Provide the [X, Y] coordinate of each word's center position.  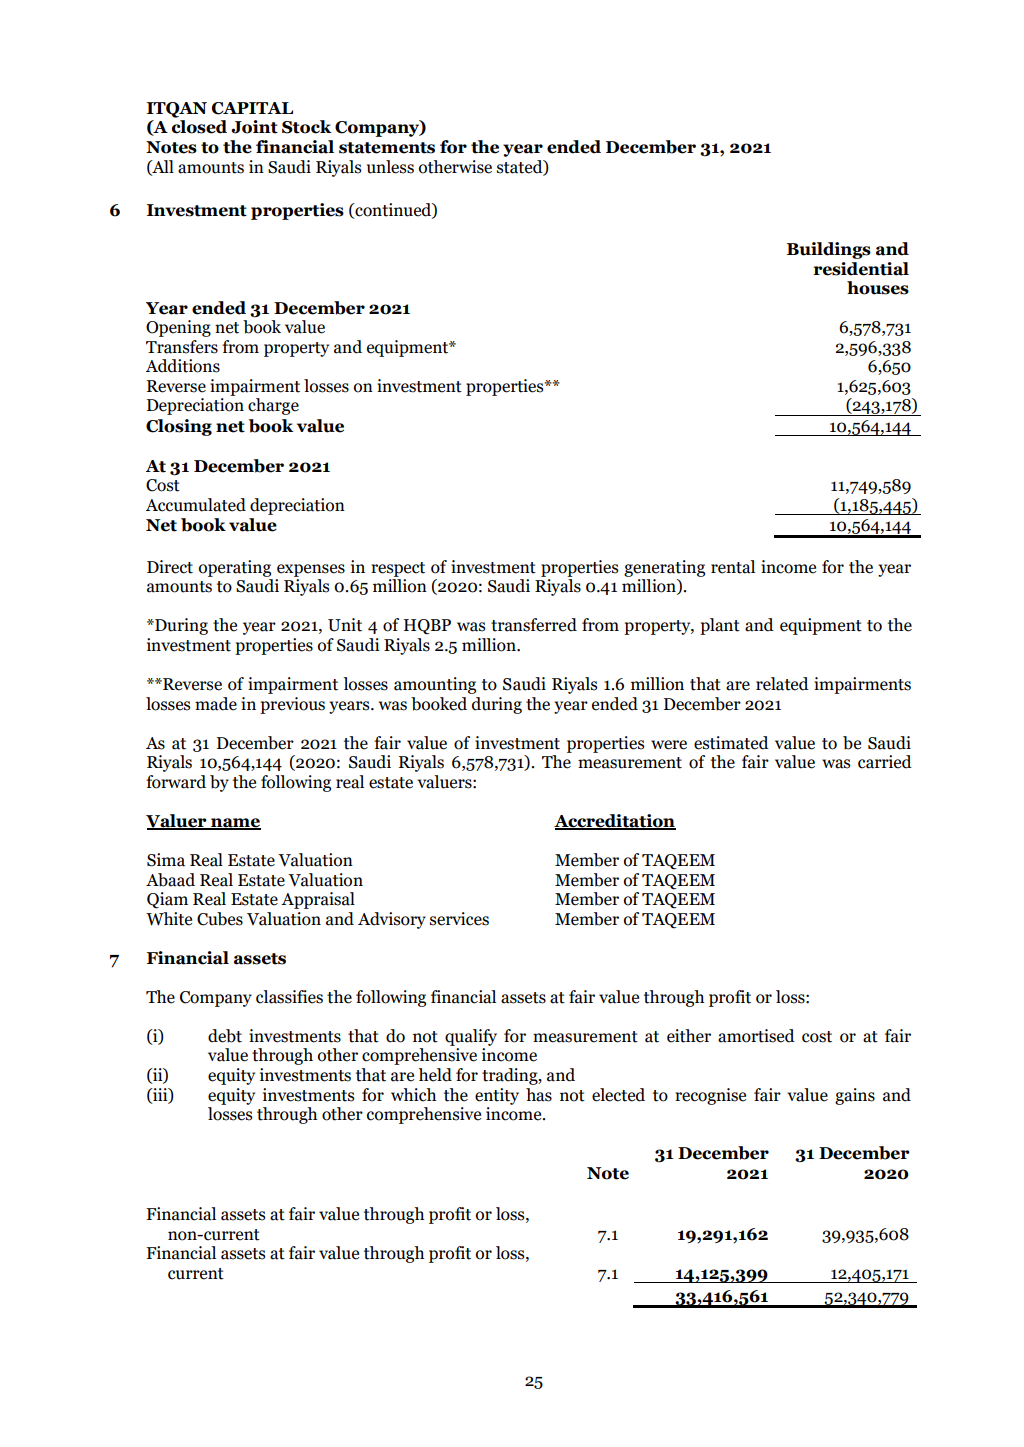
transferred [534, 625]
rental [733, 567]
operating [235, 568]
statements [387, 148]
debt [225, 1036]
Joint [254, 127]
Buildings [829, 250]
